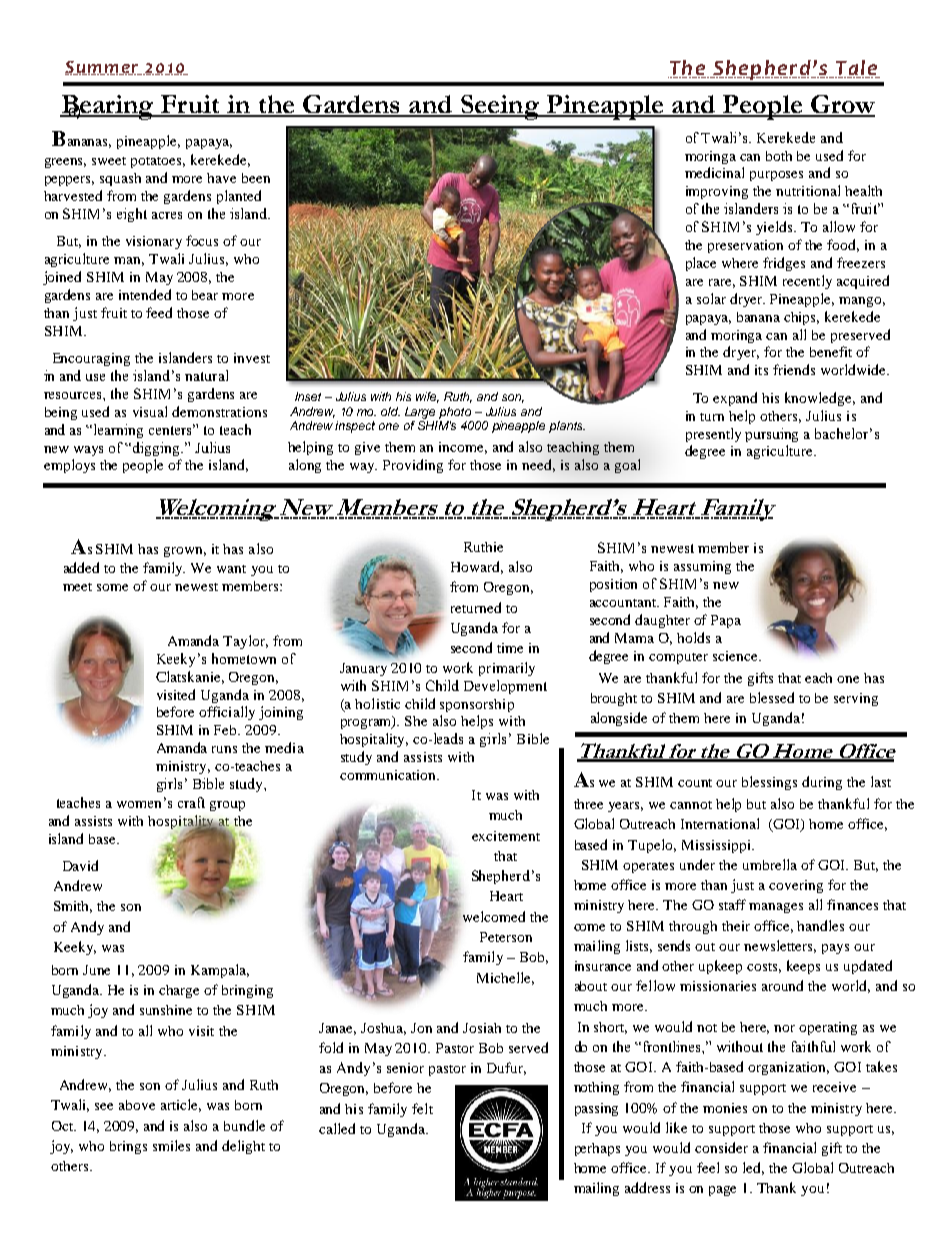 The height and width of the document is (1233, 952). Describe the element at coordinates (103, 68) in the document. I see `Summer` at that location.
